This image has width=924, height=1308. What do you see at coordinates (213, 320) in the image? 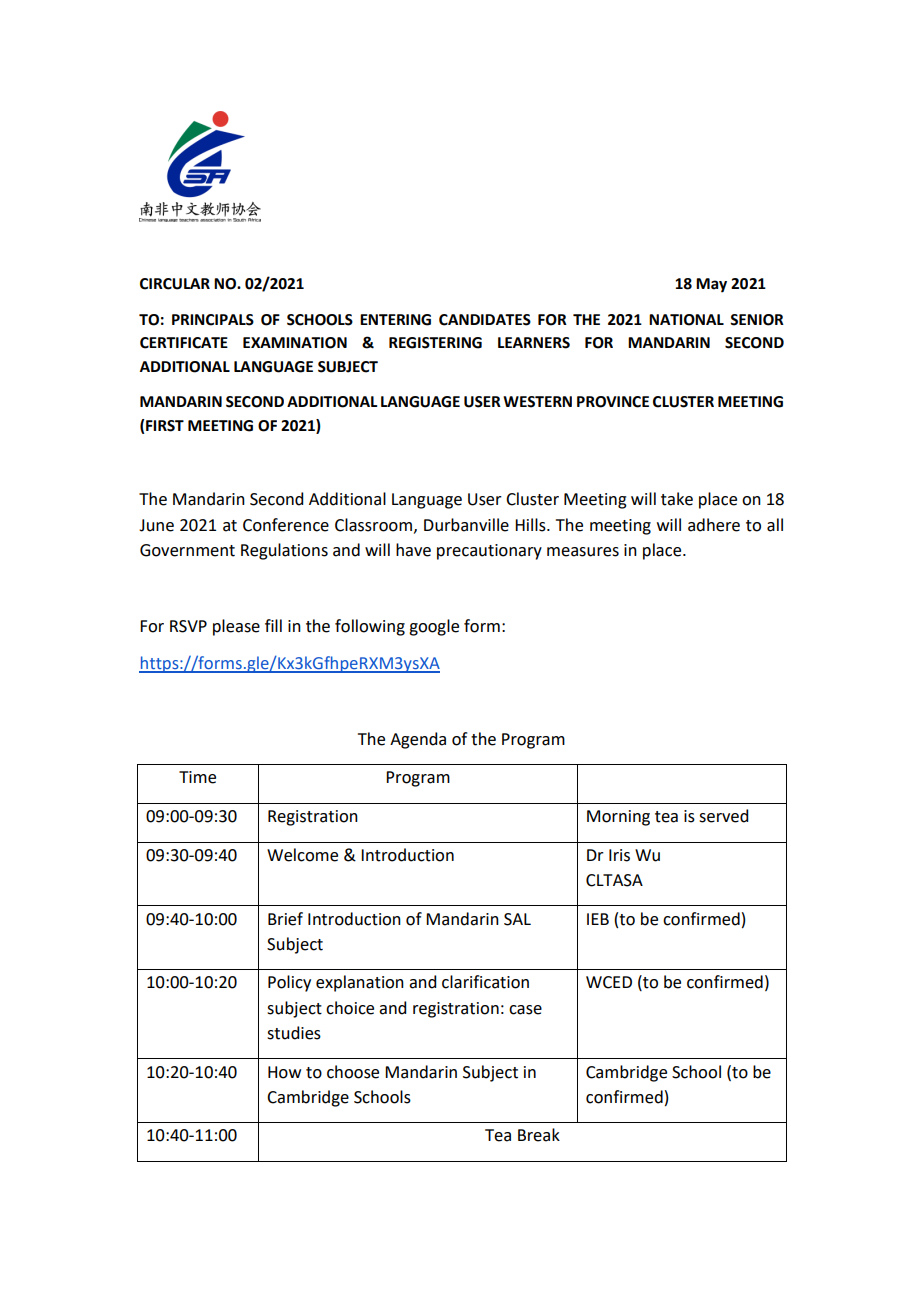
I see `PRINCIPALS` at bounding box center [213, 320].
